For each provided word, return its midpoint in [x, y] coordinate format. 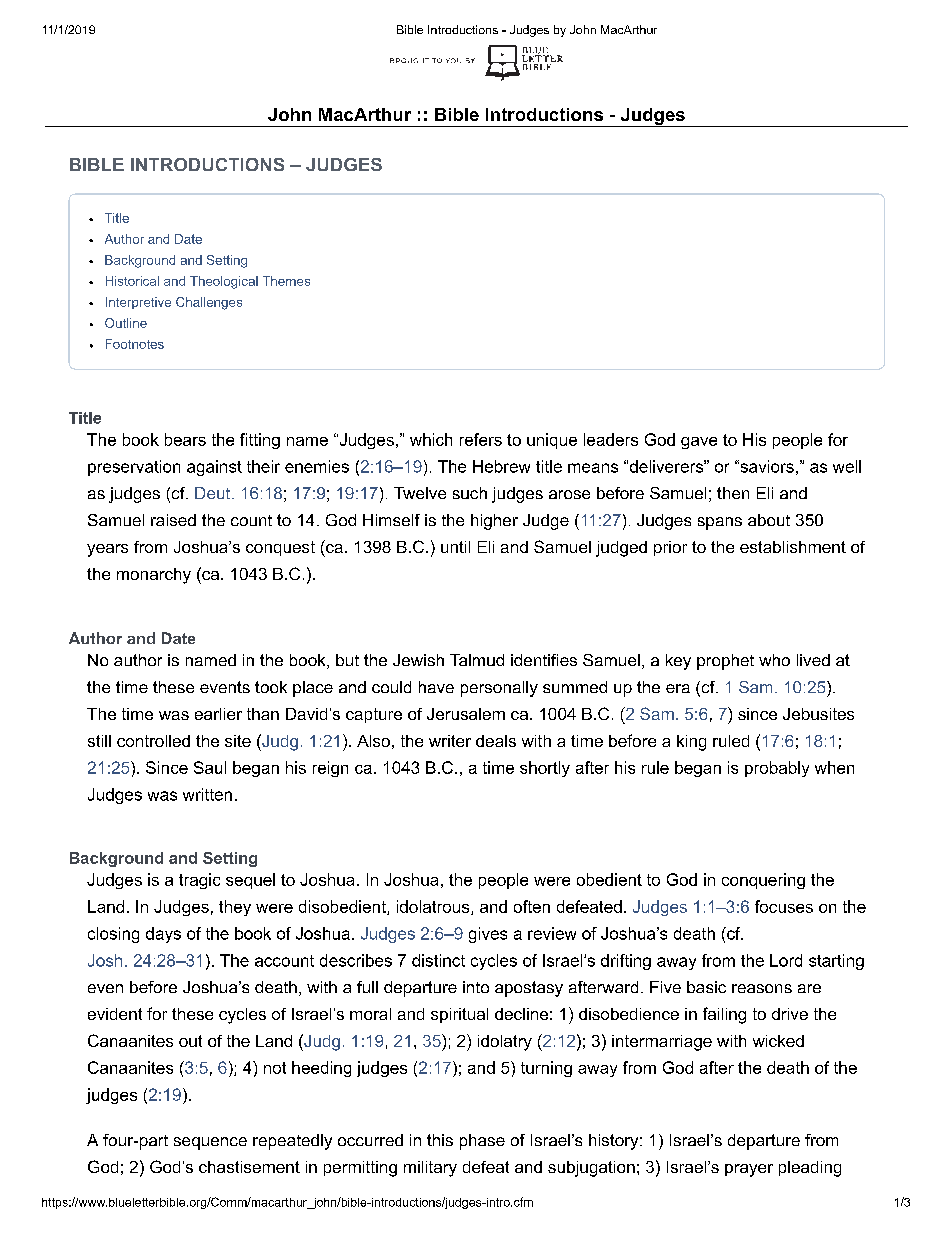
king [691, 743]
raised [173, 520]
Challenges [209, 303]
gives [488, 935]
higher [494, 522]
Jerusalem [466, 714]
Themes [286, 281]
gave [699, 443]
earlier [218, 714]
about [769, 520]
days [163, 935]
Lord [786, 960]
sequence [210, 1143]
